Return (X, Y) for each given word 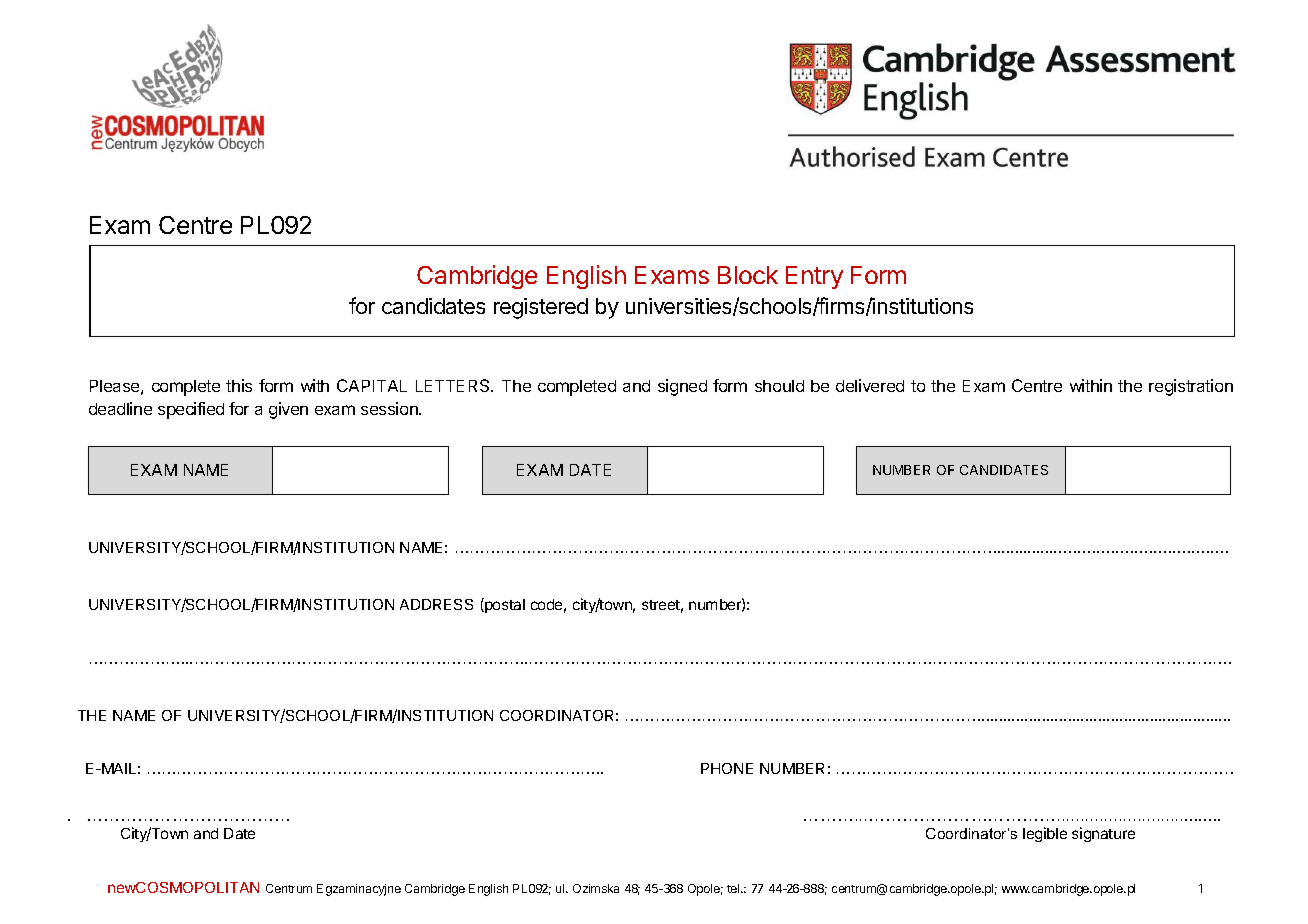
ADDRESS (436, 604)
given (288, 410)
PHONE (727, 768)
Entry (814, 277)
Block (748, 275)
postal (504, 605)
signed (682, 387)
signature (1103, 834)
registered (541, 308)
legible (1045, 834)
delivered (870, 385)
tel (734, 888)
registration (1191, 387)
